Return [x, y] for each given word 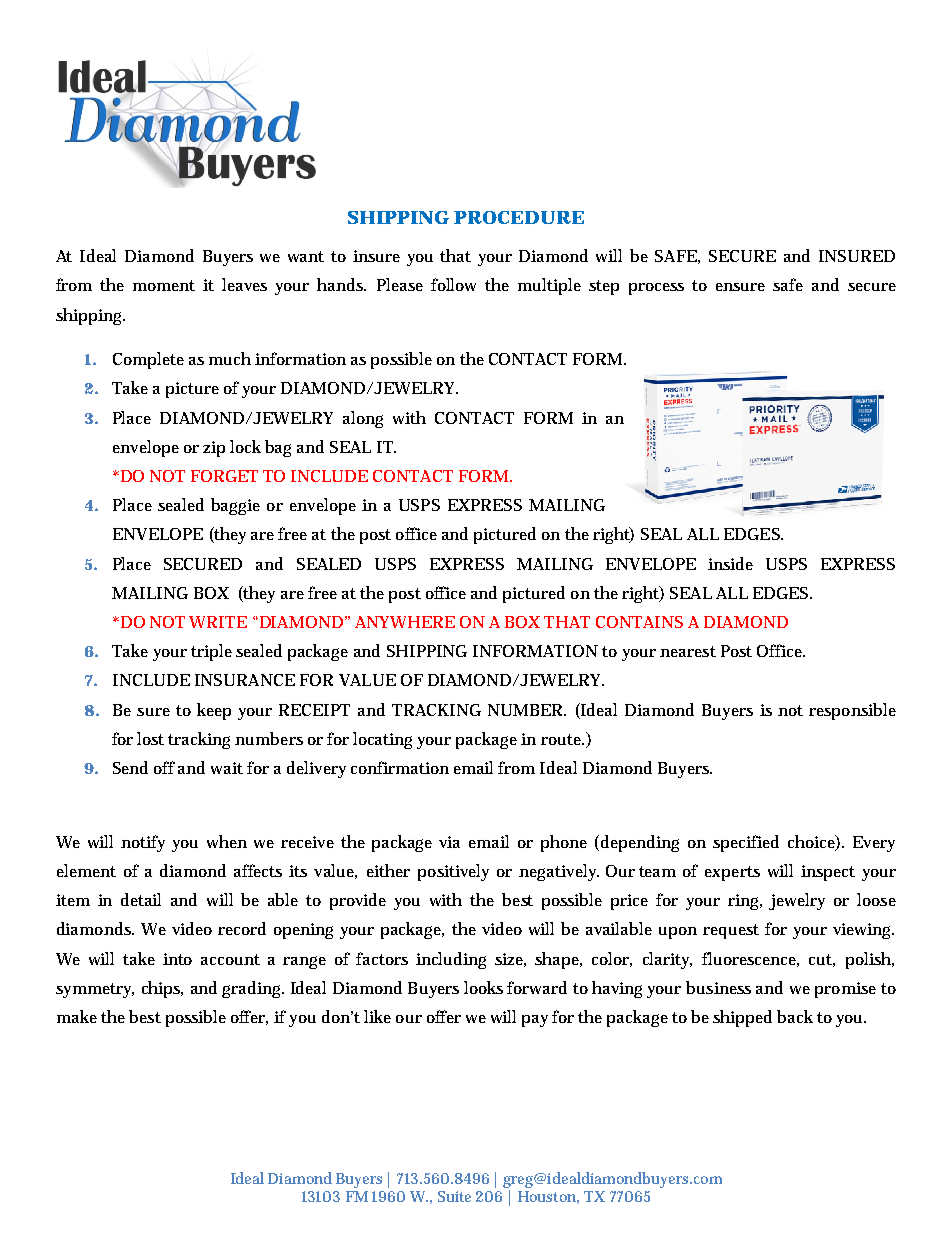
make [77, 1016]
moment [164, 285]
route [562, 739]
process [656, 289]
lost [150, 738]
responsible [852, 711]
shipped [742, 1018]
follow [453, 284]
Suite [454, 1196]
